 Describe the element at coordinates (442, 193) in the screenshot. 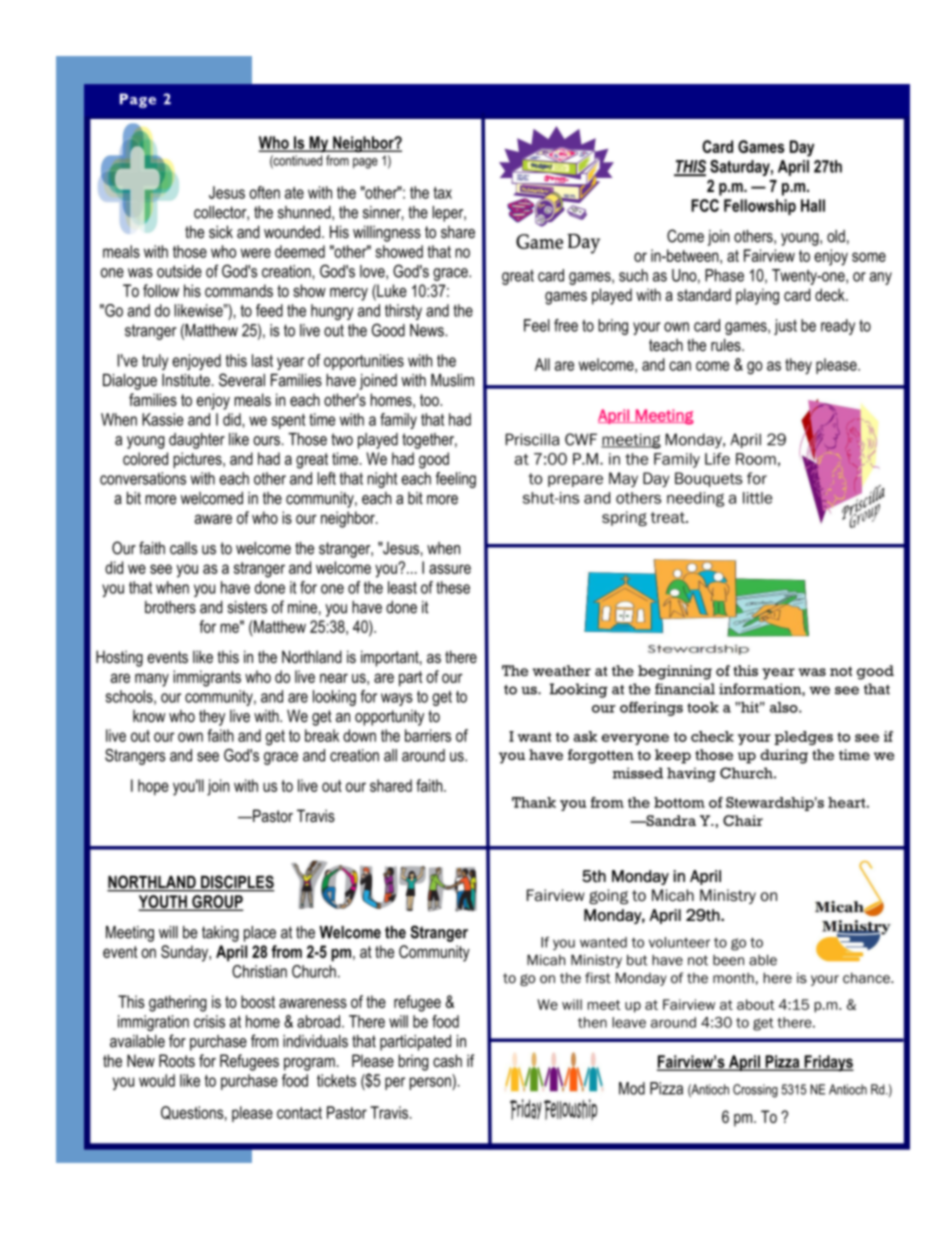

I see `tax` at that location.
